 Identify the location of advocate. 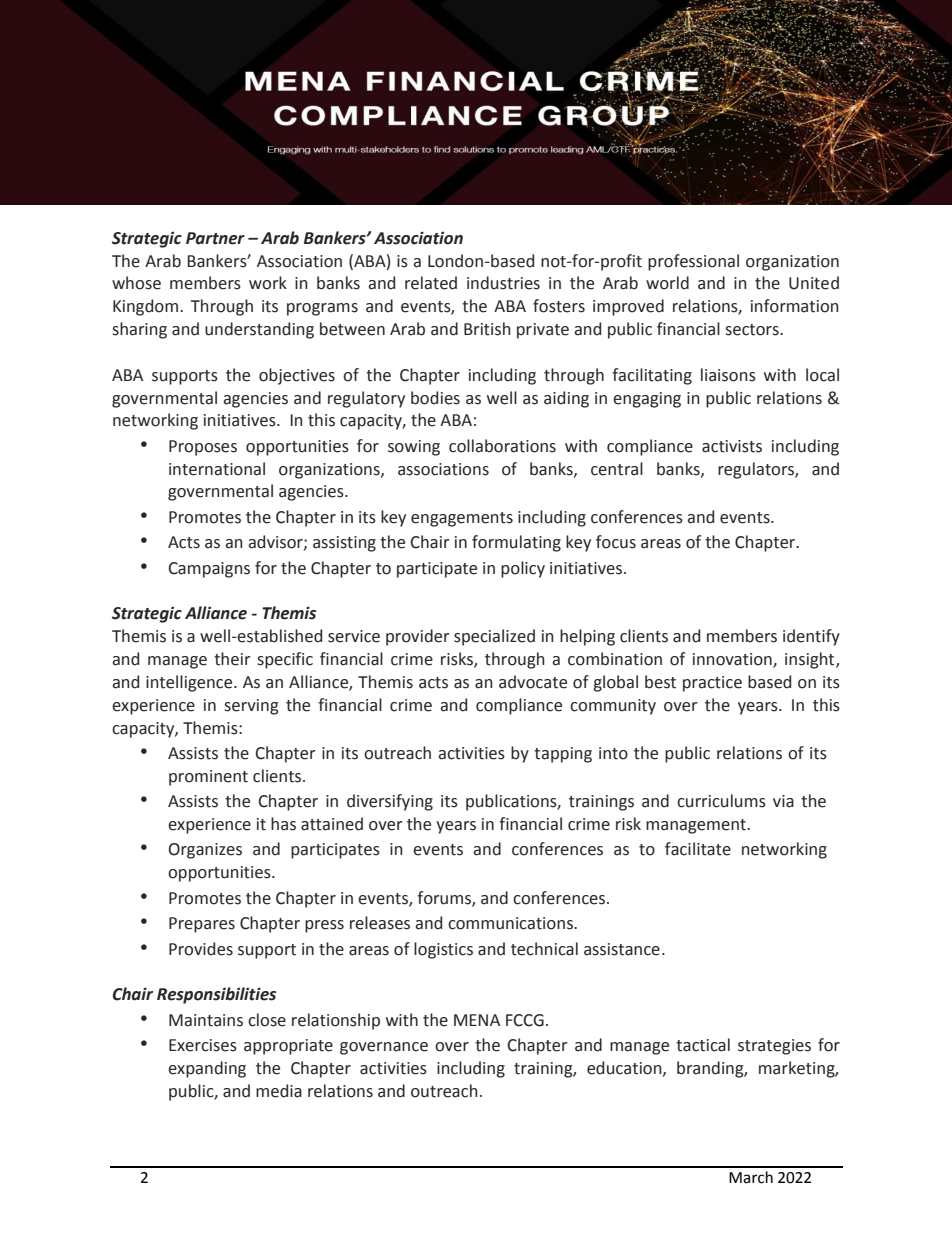
(533, 682).
